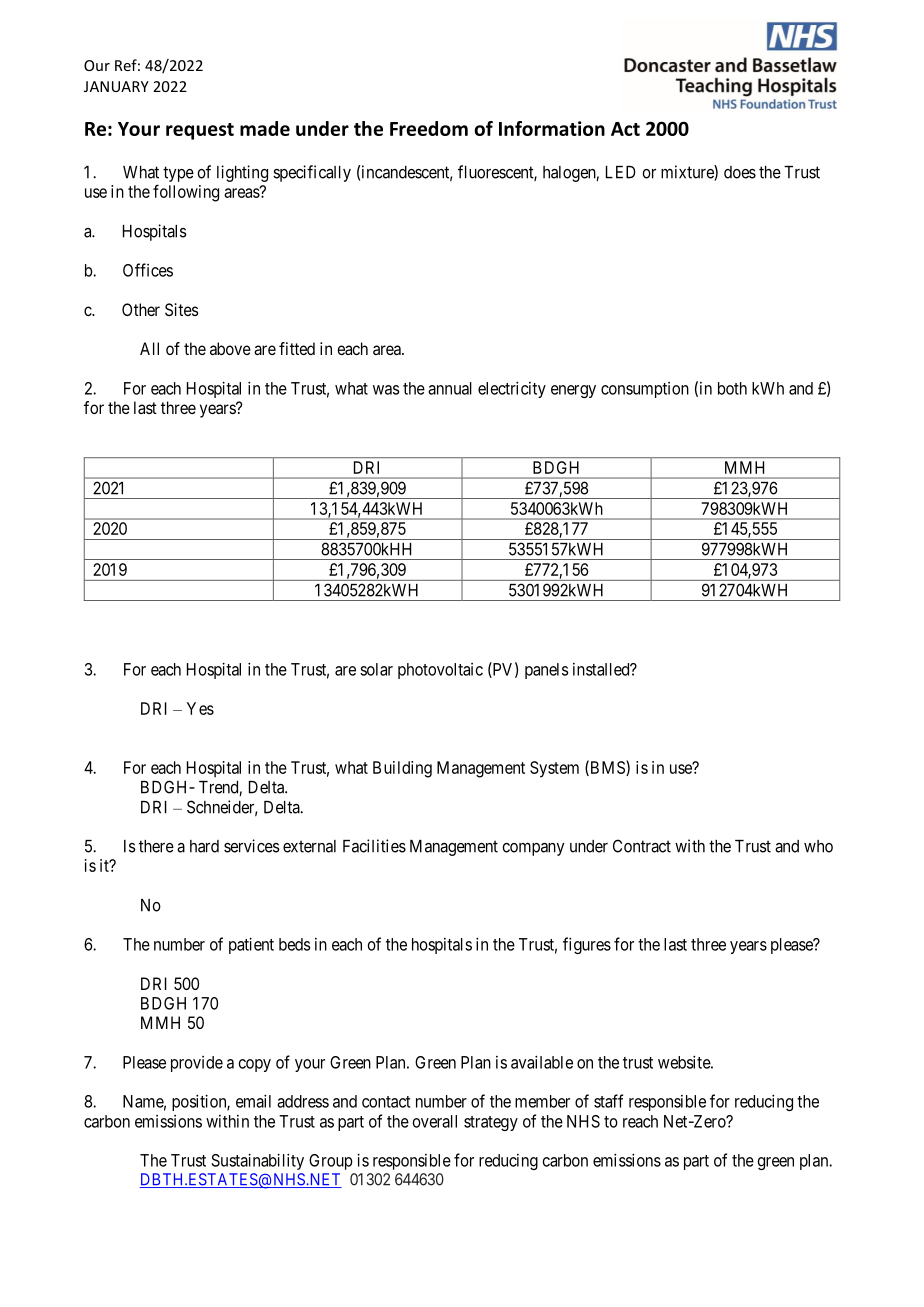  What do you see at coordinates (253, 1101) in the page?
I see `email` at bounding box center [253, 1101].
